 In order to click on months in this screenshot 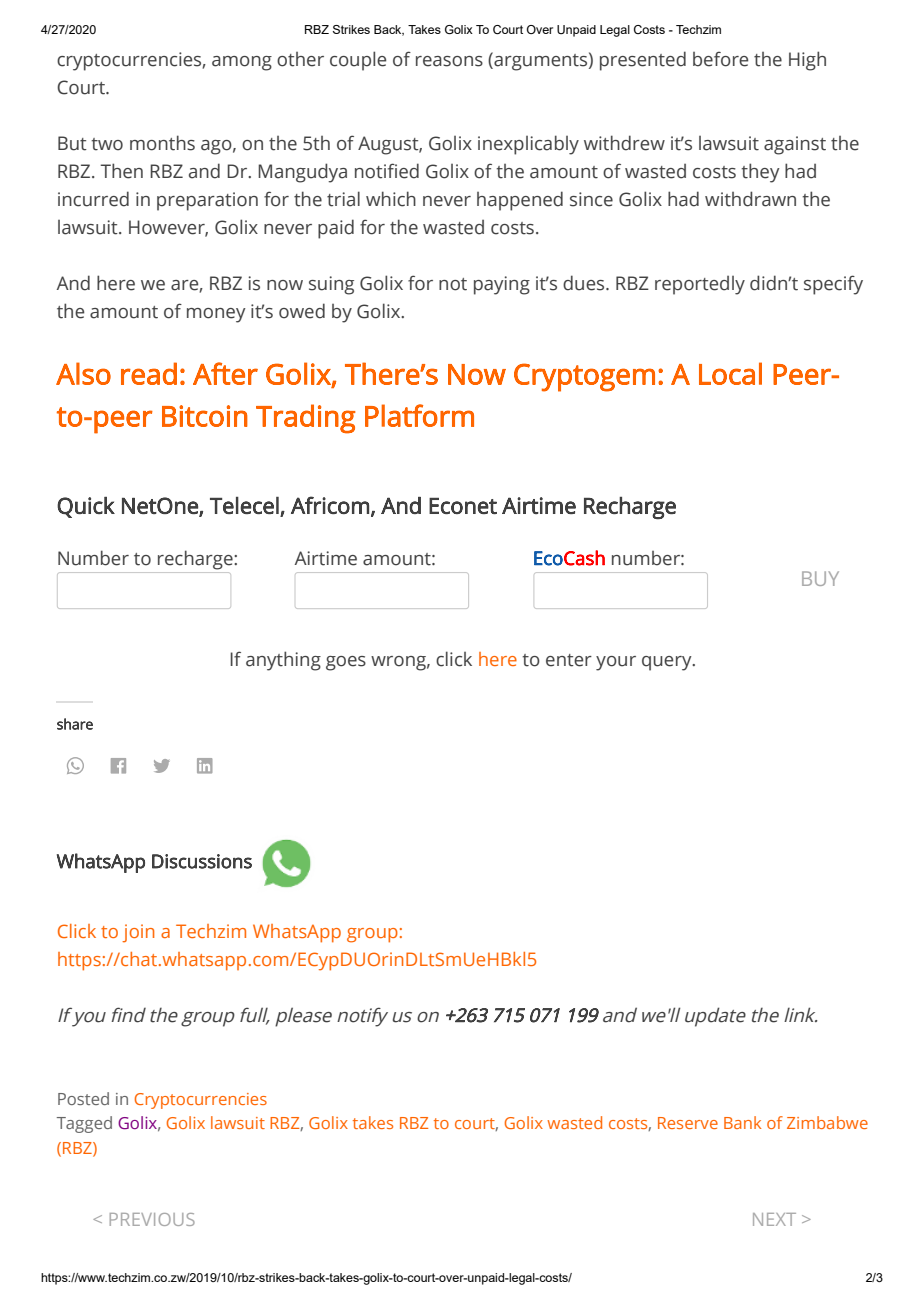, I will do `click(162, 143)`.
